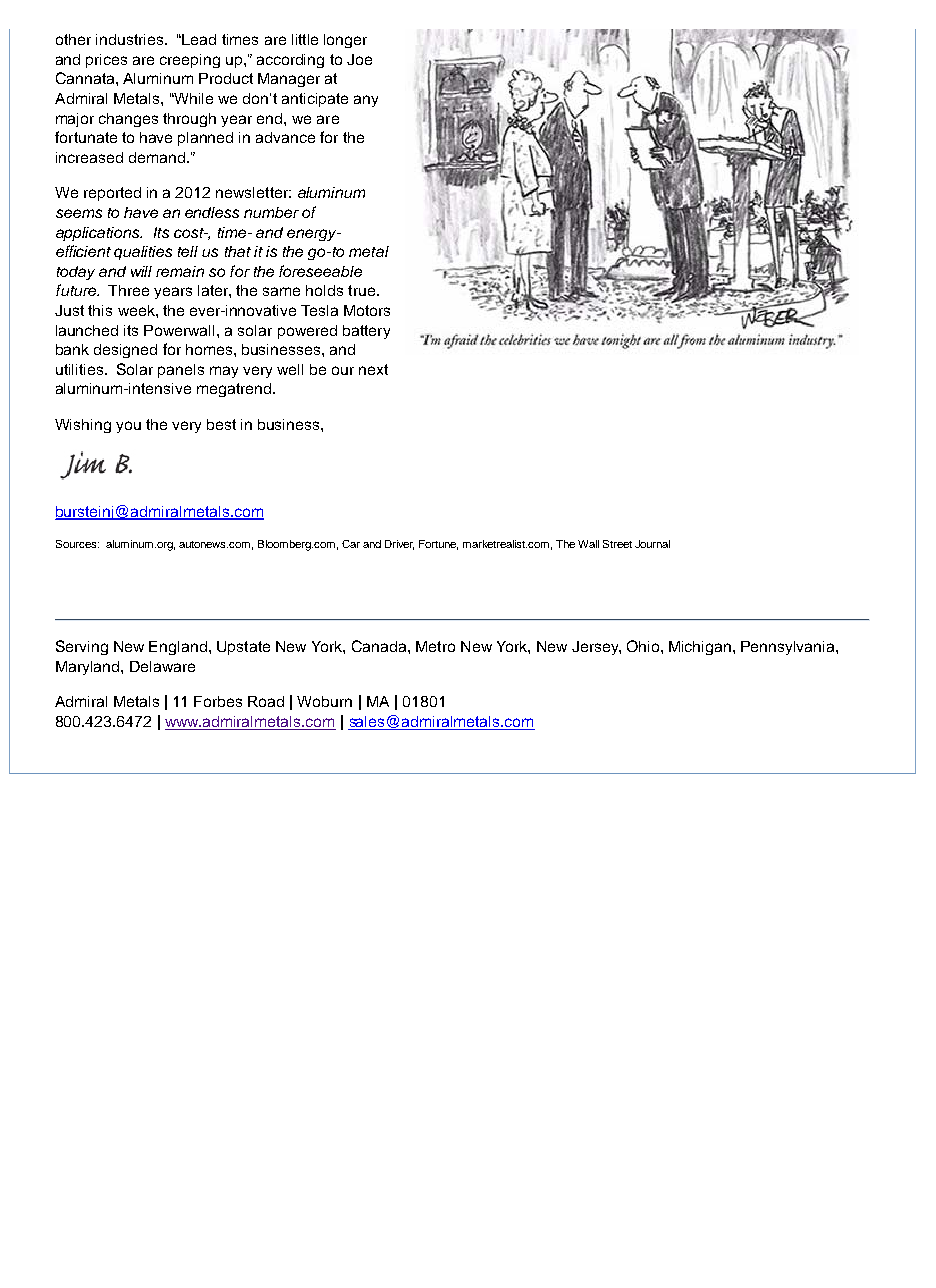 This screenshot has width=936, height=1288. I want to click on battery, so click(366, 332).
